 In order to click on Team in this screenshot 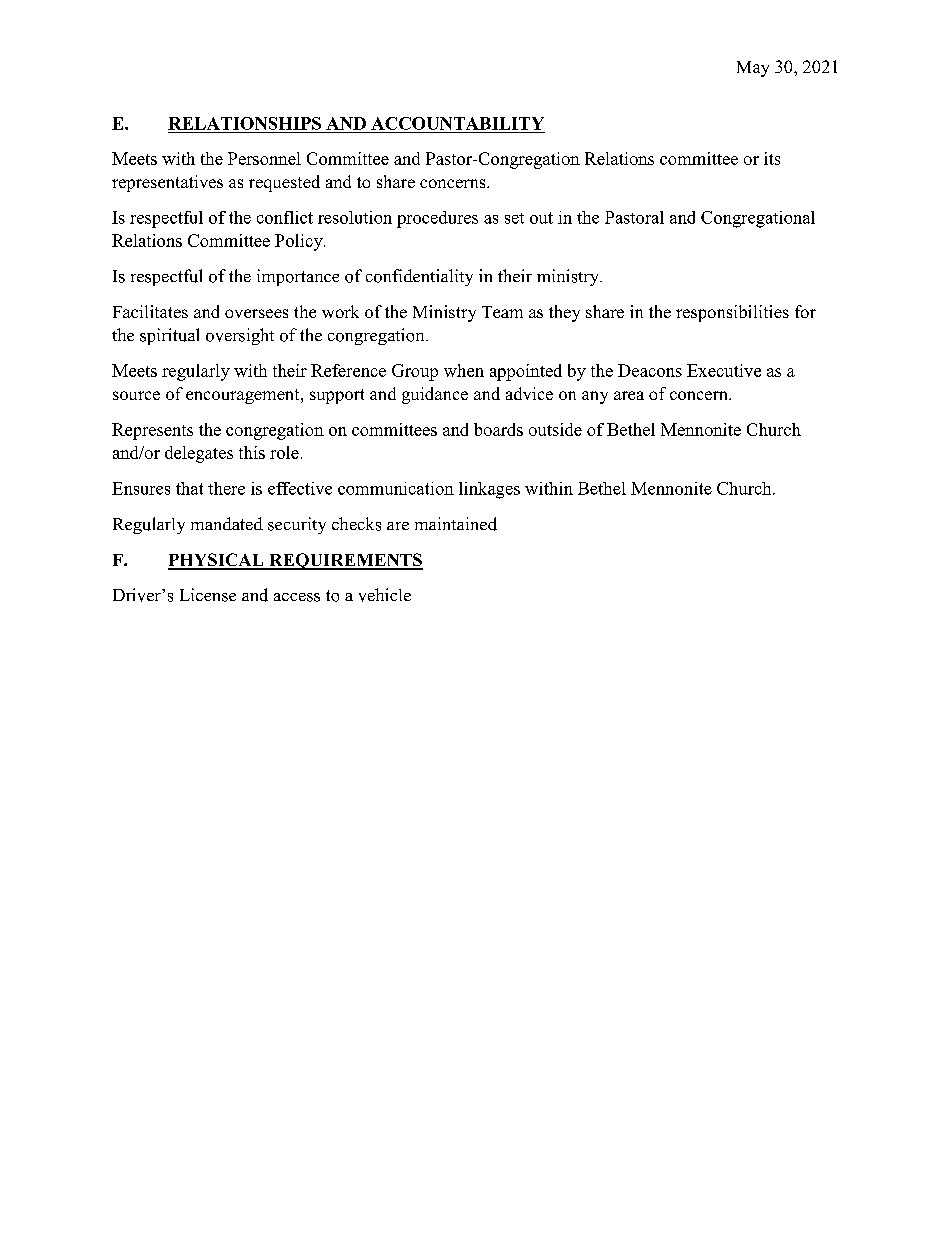, I will do `click(502, 312)`.
